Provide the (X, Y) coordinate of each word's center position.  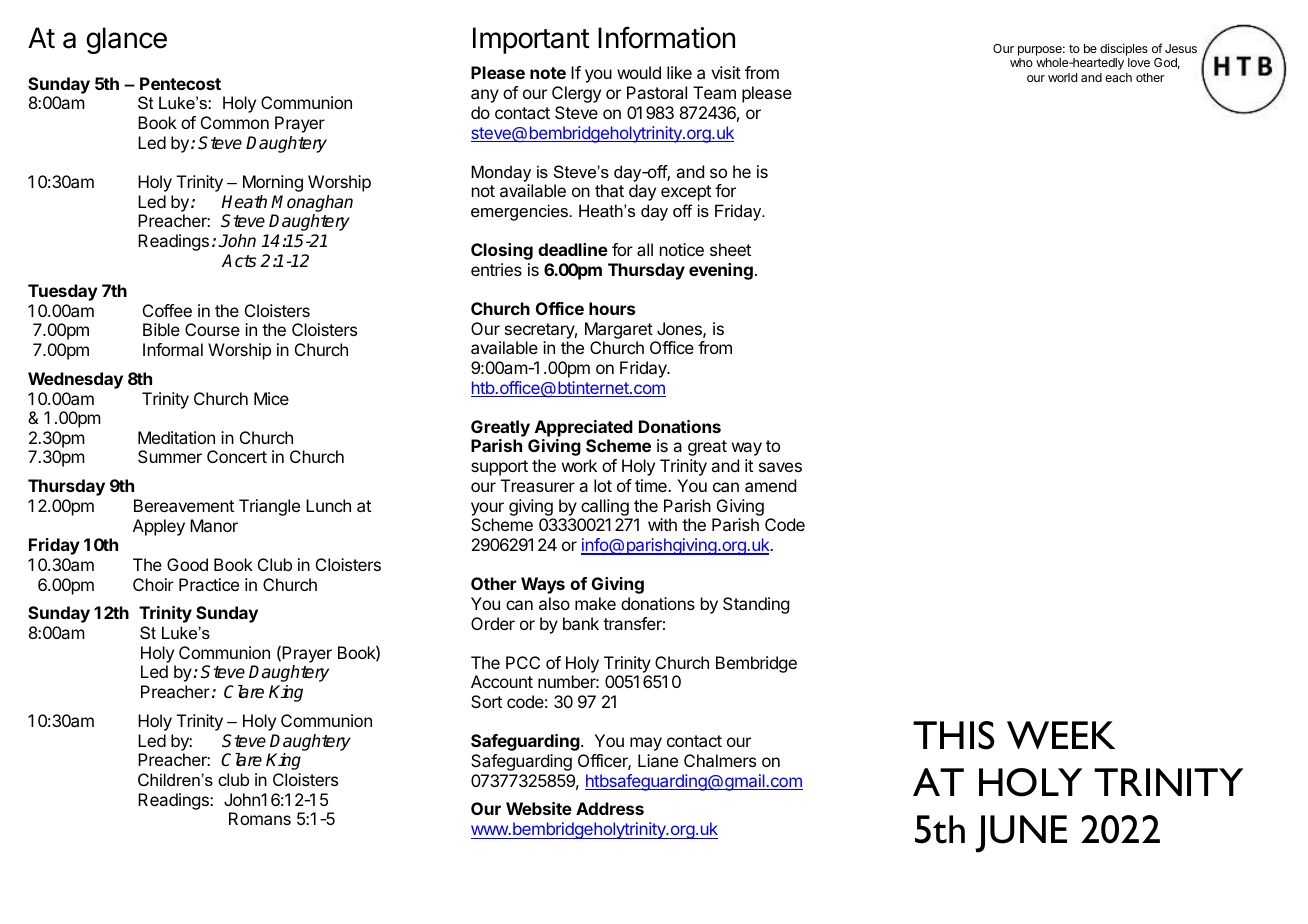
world (1062, 77)
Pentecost (180, 83)
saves (780, 467)
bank (581, 623)
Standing (756, 605)
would (639, 72)
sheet (730, 249)
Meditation (176, 437)
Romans (260, 818)
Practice (209, 584)
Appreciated (584, 428)
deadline (573, 249)
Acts (239, 261)
